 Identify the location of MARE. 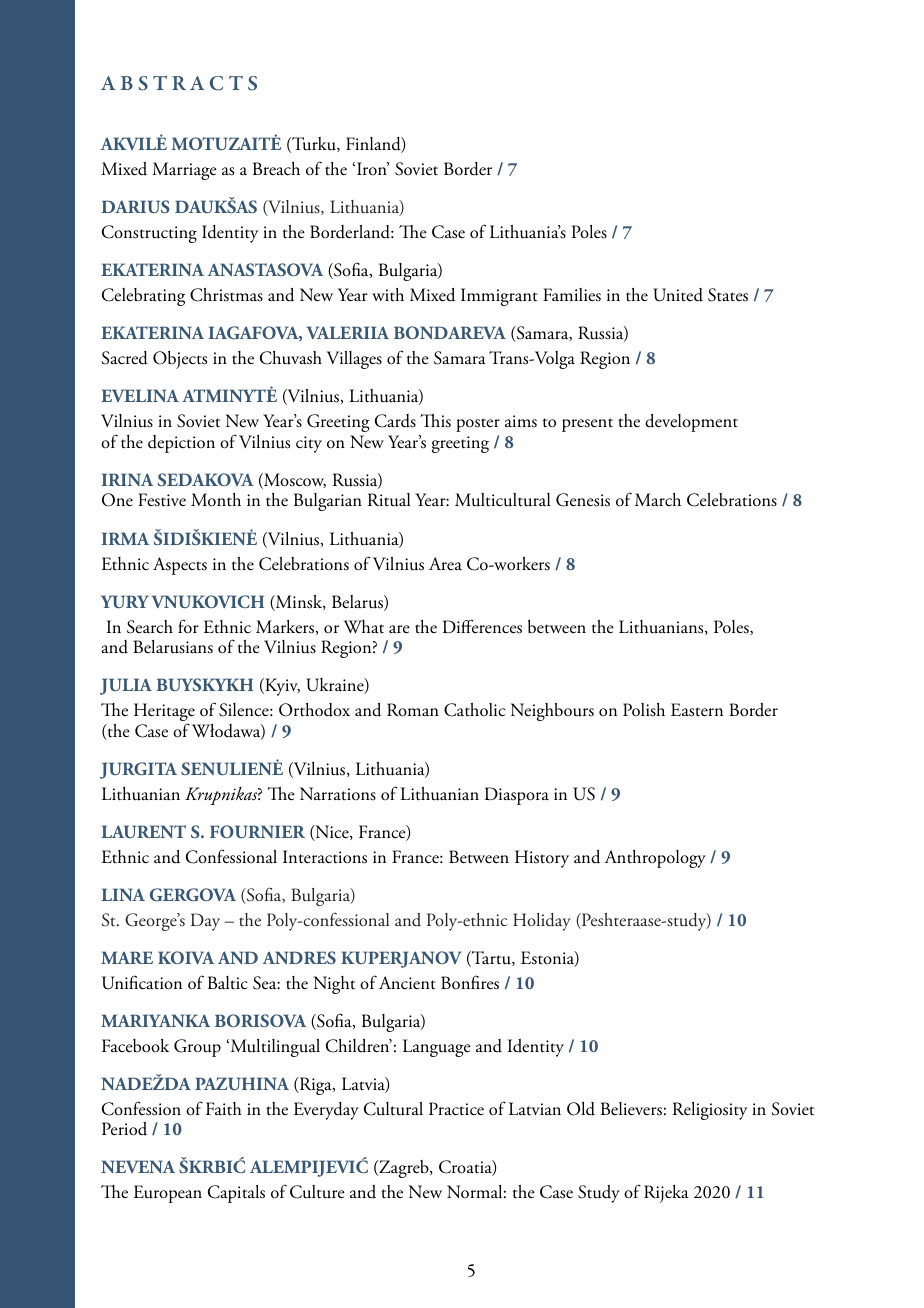
(127, 957).
